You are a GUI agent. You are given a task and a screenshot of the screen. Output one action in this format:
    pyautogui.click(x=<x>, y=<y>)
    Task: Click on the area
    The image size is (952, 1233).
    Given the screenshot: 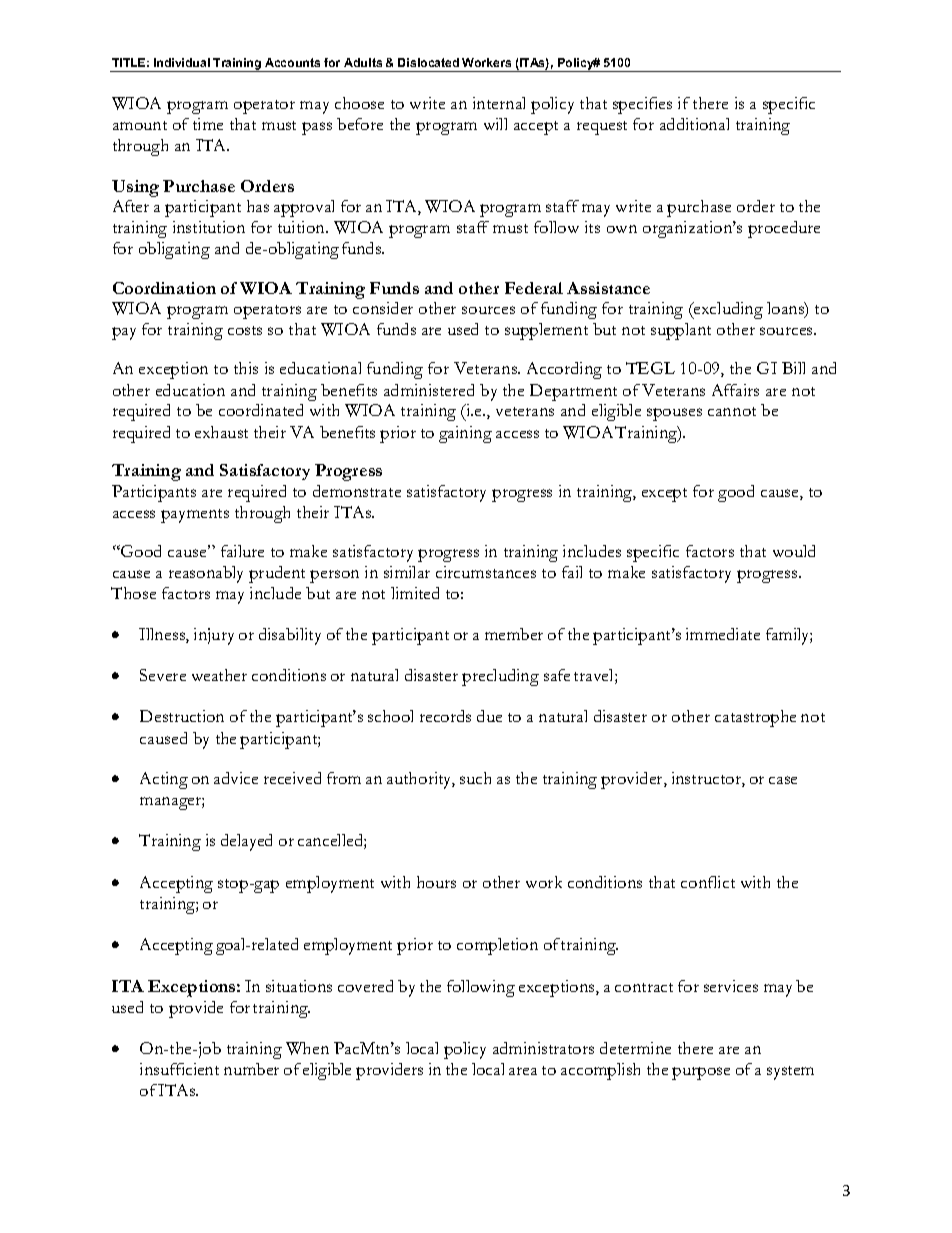 What is the action you would take?
    pyautogui.click(x=523, y=1071)
